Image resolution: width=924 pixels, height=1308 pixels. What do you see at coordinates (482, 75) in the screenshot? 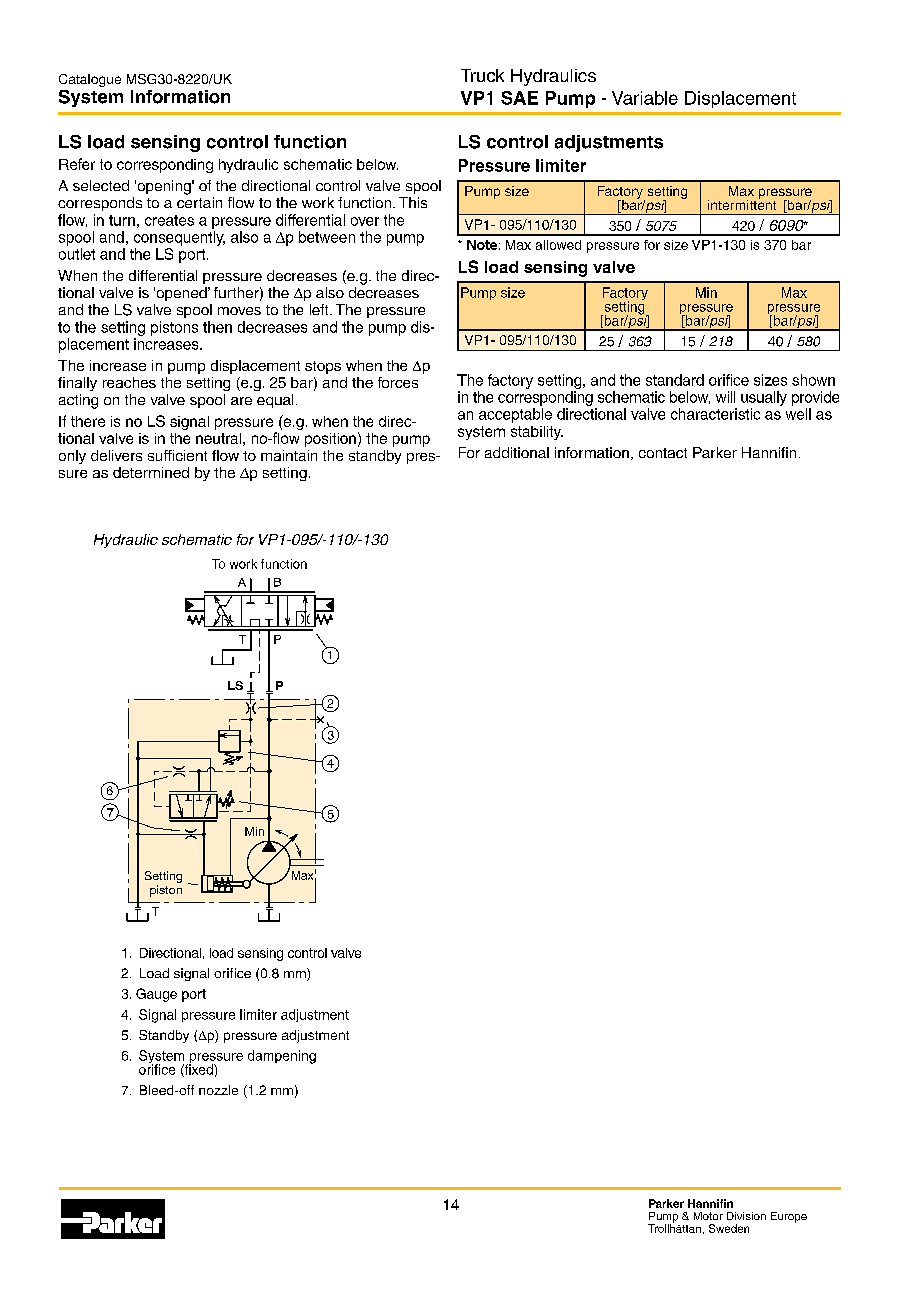
I see `Truck` at bounding box center [482, 75].
